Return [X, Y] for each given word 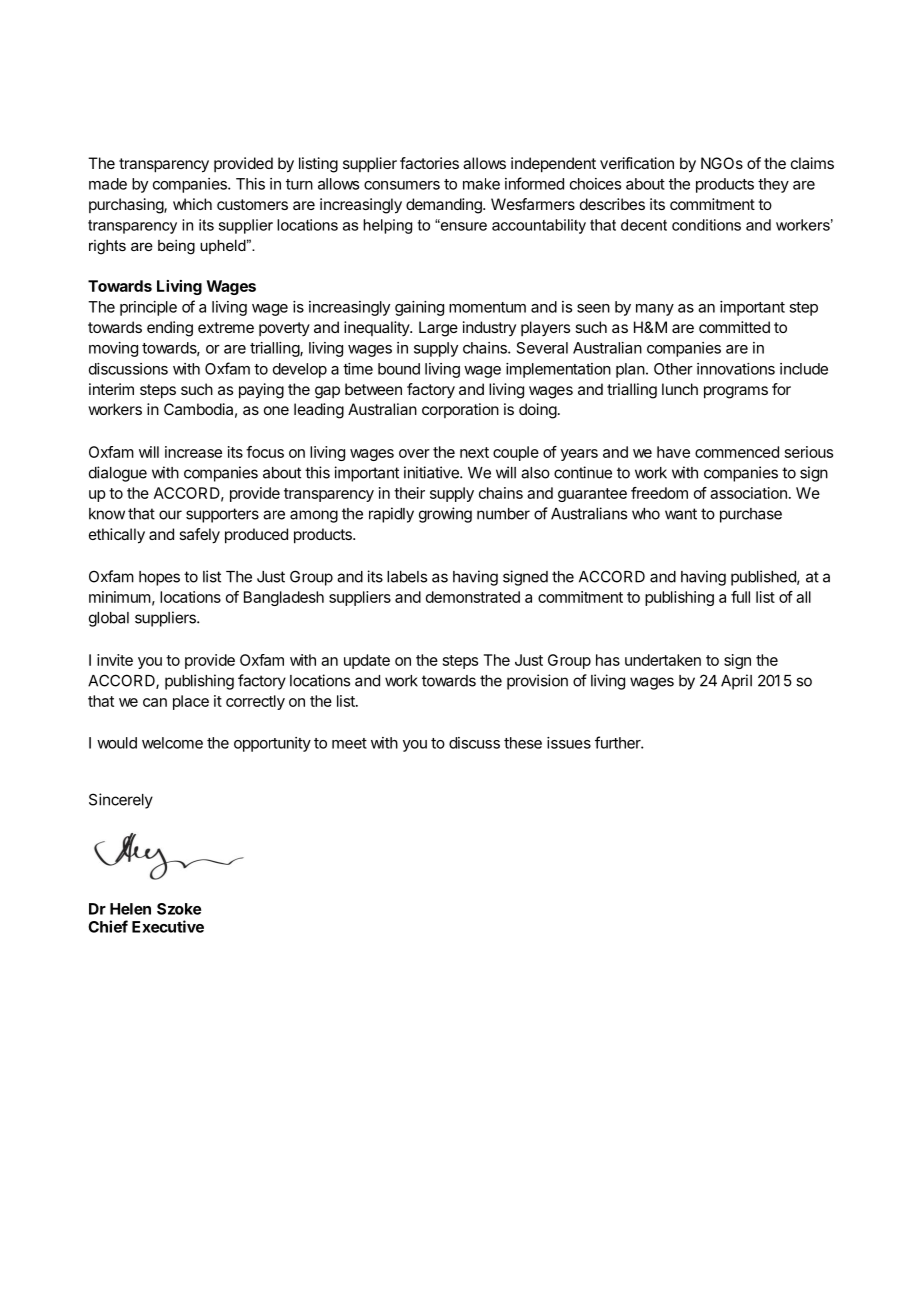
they [773, 185]
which [192, 204]
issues [569, 743]
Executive [168, 926]
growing [445, 515]
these [523, 743]
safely [199, 536]
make [481, 184]
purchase [751, 515]
